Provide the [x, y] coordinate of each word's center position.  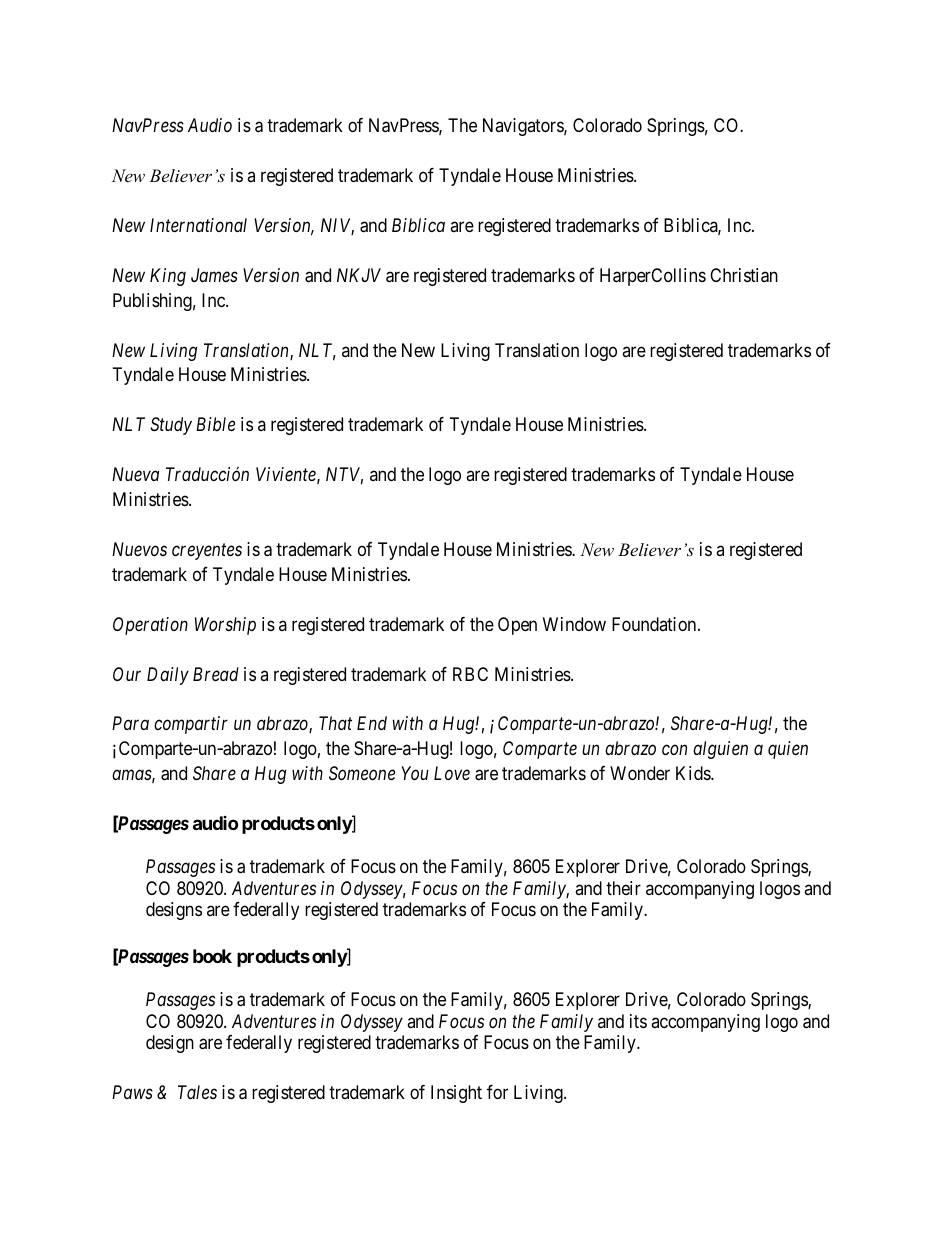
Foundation [655, 624]
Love [452, 773]
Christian [744, 275]
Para [130, 723]
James [214, 275]
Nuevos [139, 549]
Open [517, 626]
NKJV [359, 275]
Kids [694, 773]
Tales [197, 1092]
